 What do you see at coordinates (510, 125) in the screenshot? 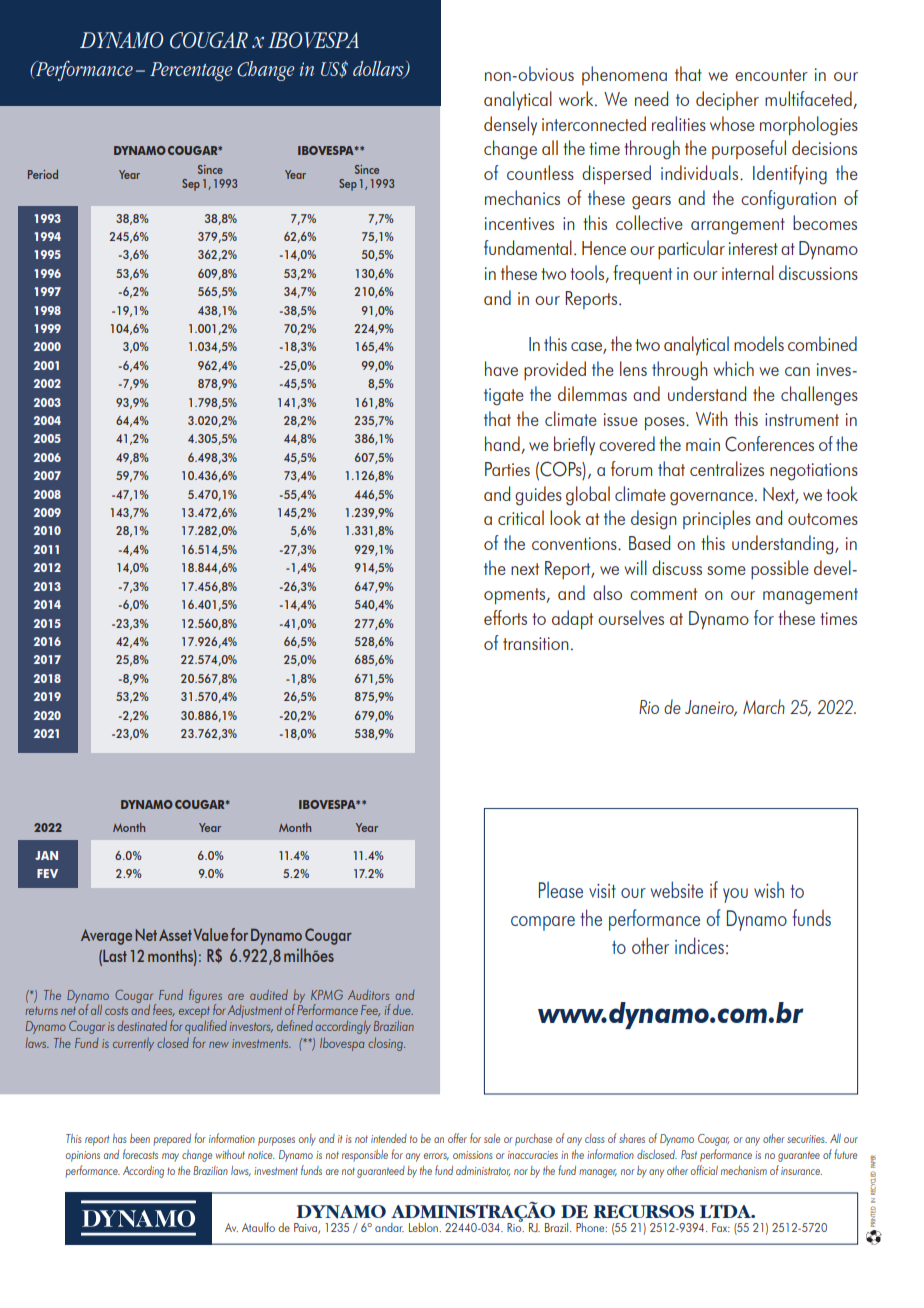
I see `densely` at bounding box center [510, 125].
